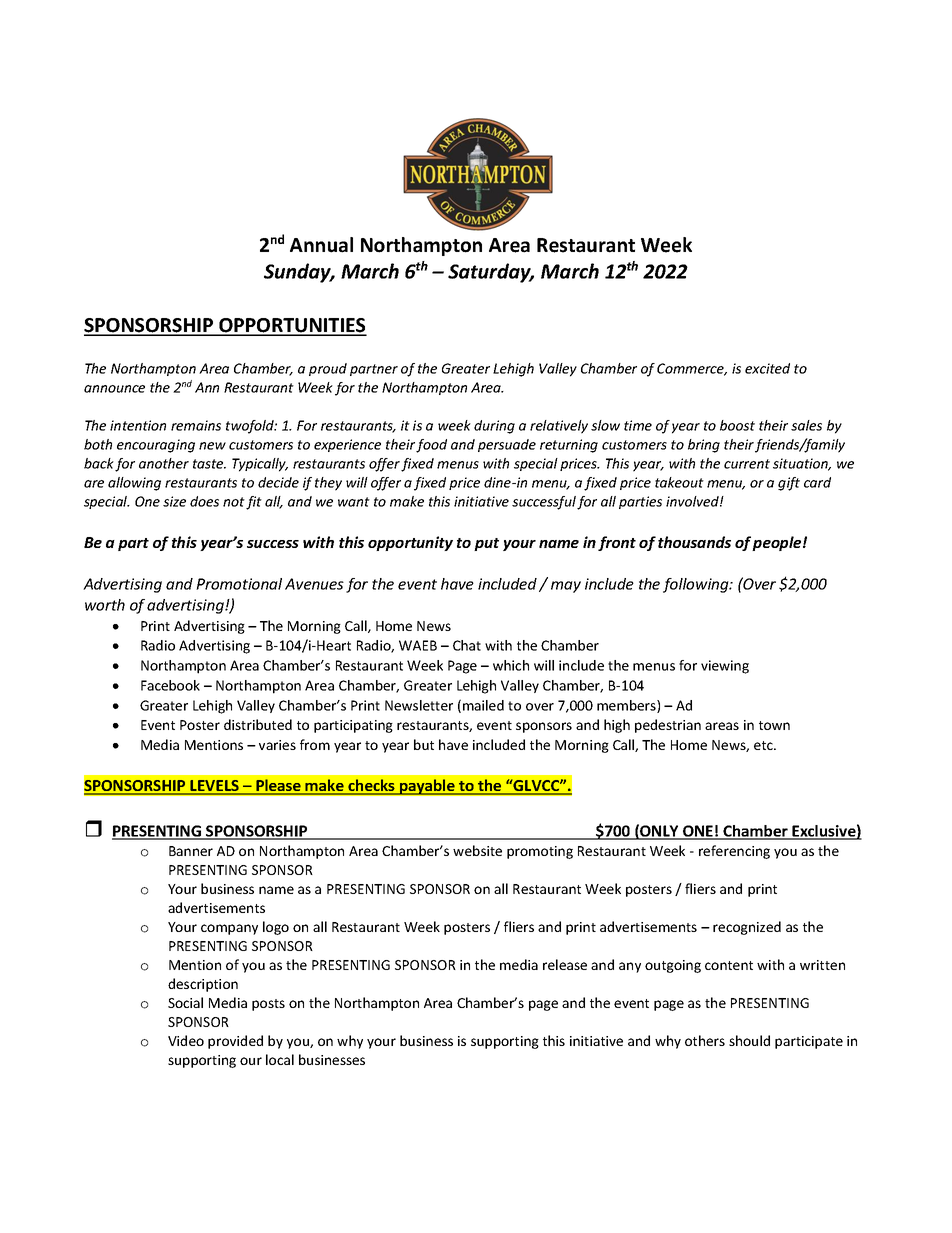 This image has height=1233, width=952. I want to click on Annual, so click(321, 245).
